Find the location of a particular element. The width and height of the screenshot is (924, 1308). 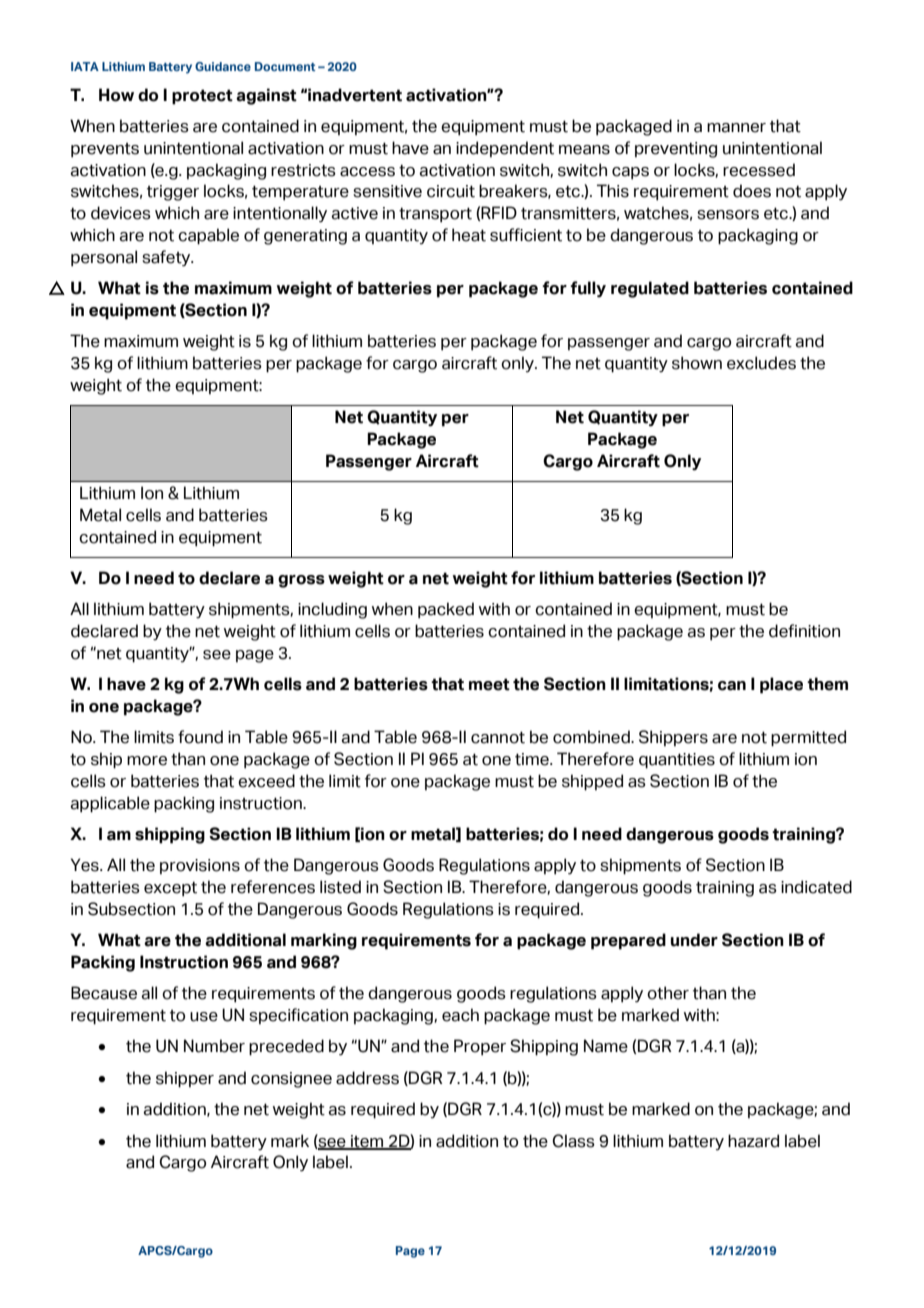

packed is located at coordinates (446, 610).
